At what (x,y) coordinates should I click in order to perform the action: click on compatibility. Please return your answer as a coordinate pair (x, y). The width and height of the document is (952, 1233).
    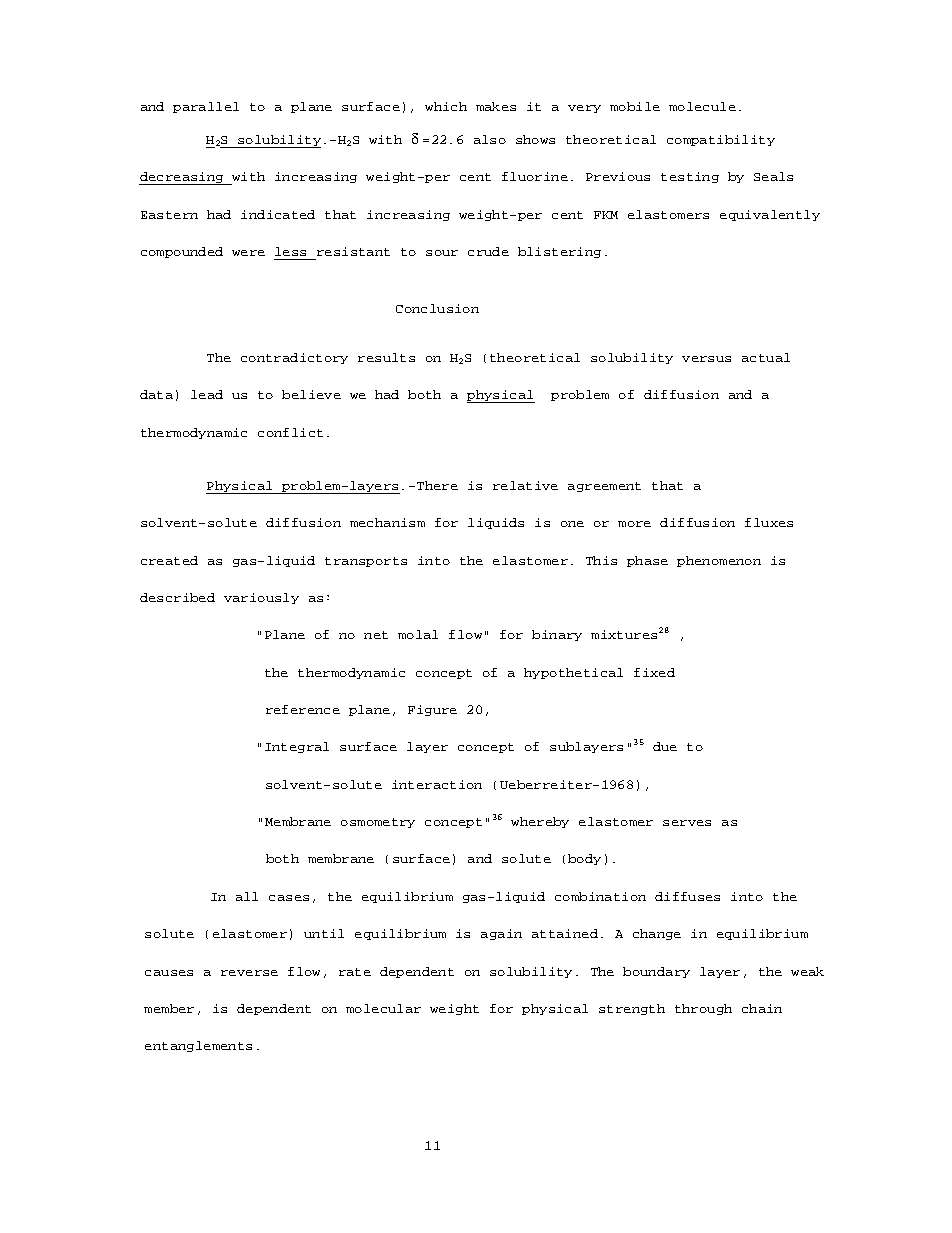
    Looking at the image, I should click on (721, 140).
